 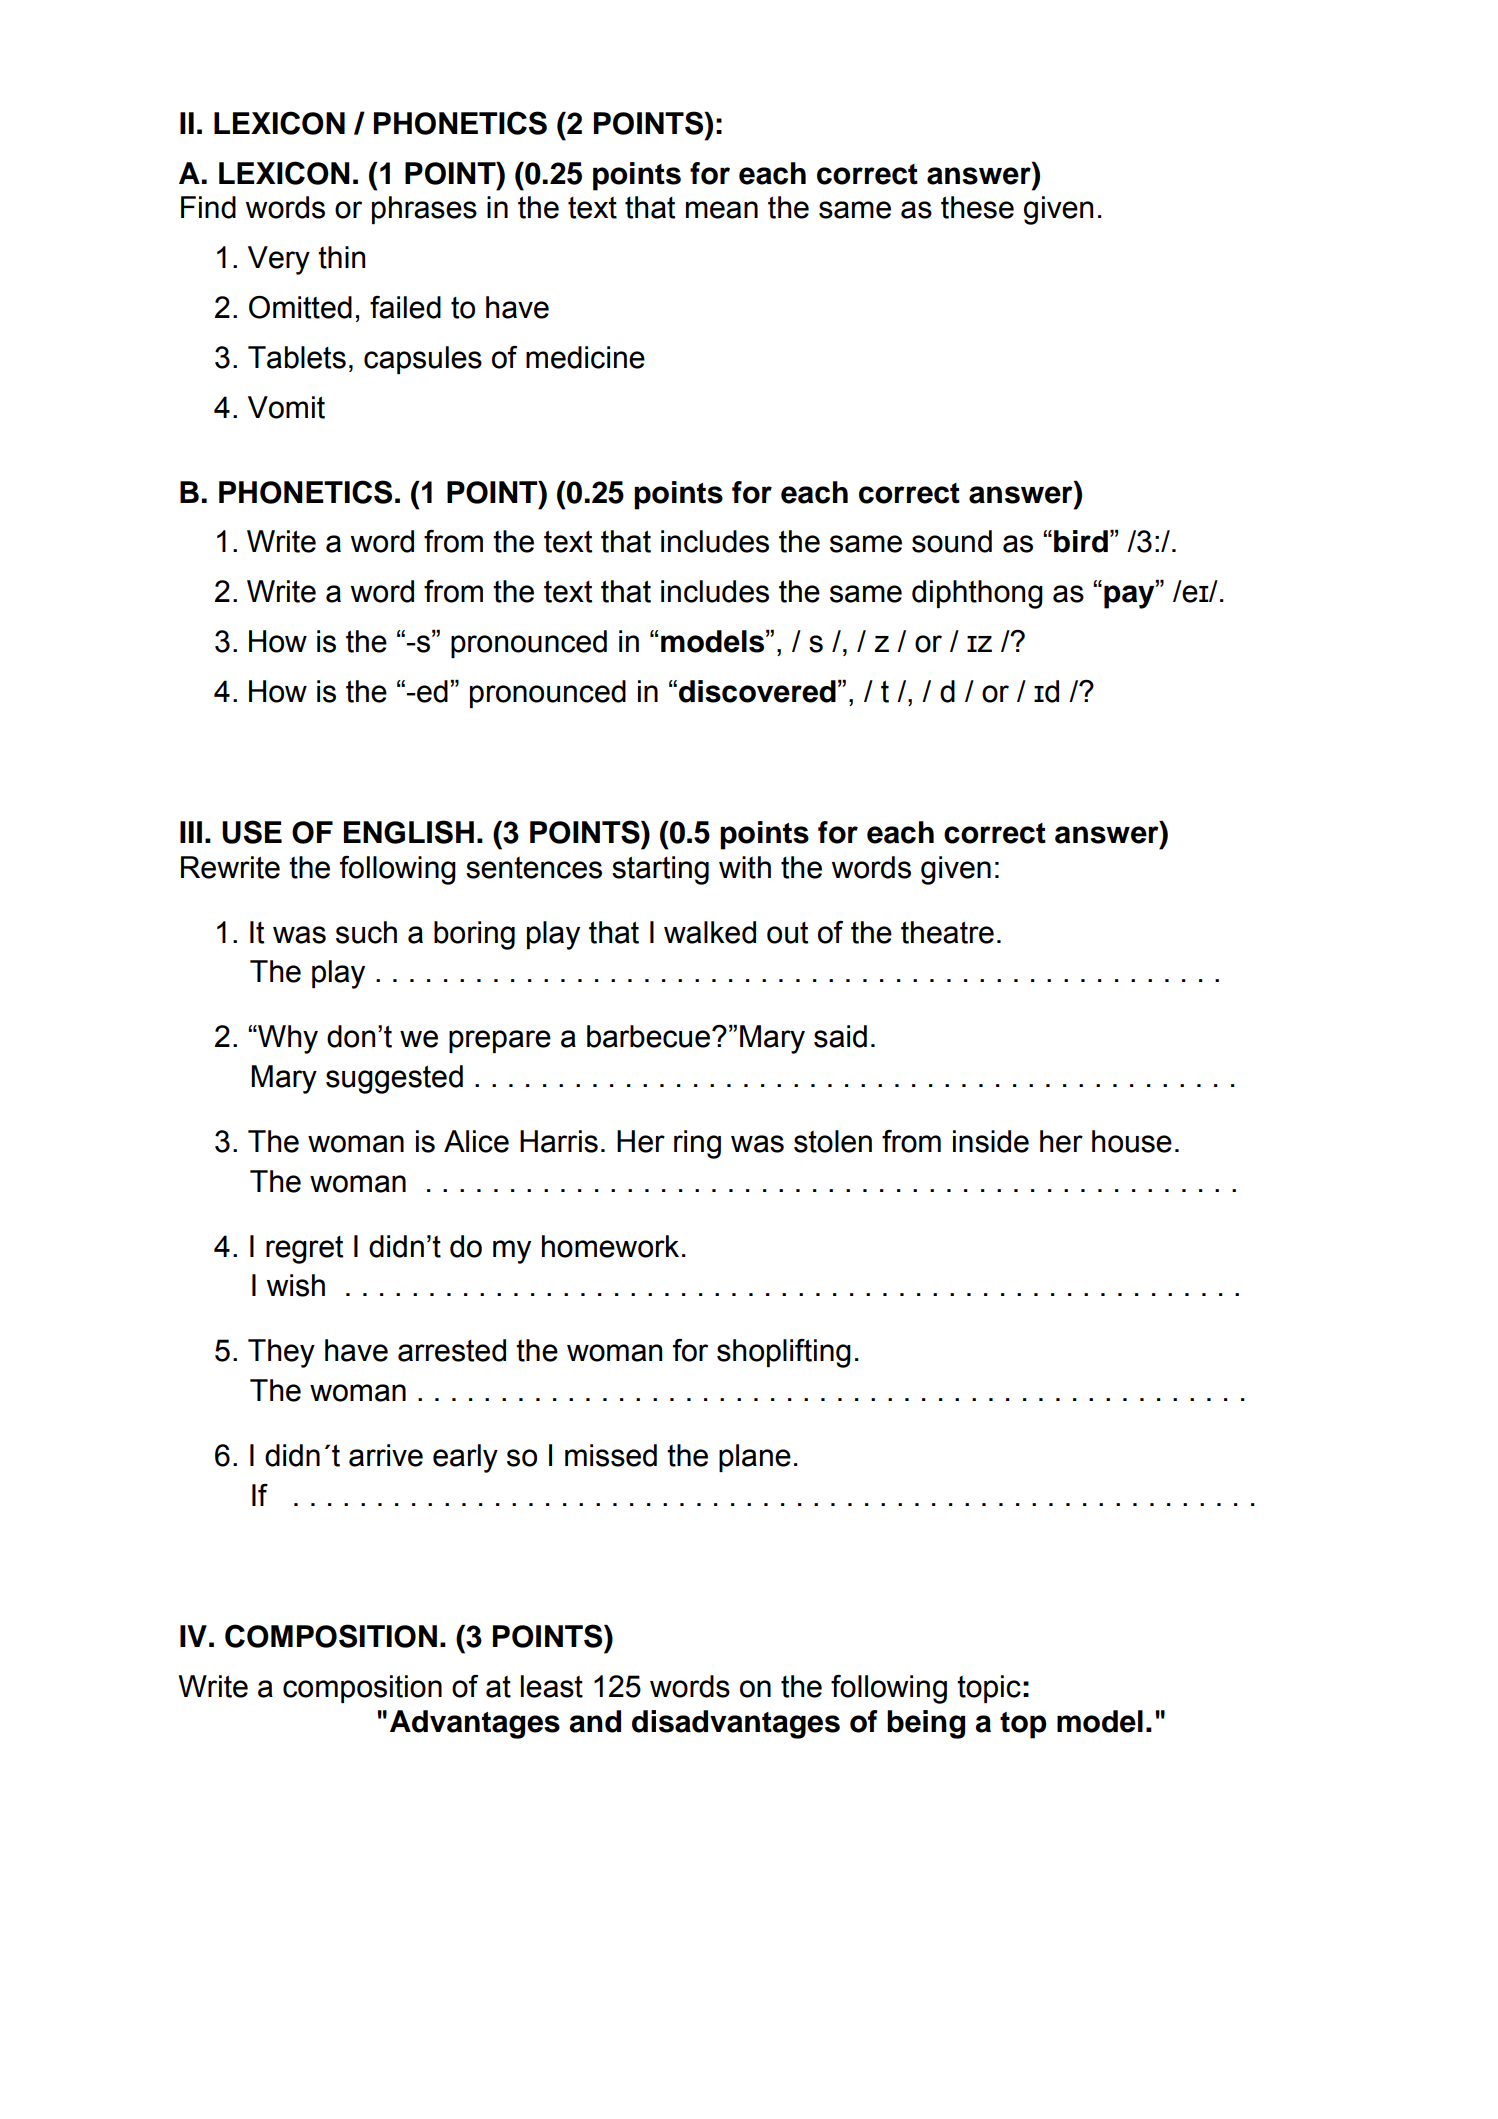 I want to click on least, so click(x=552, y=1686).
